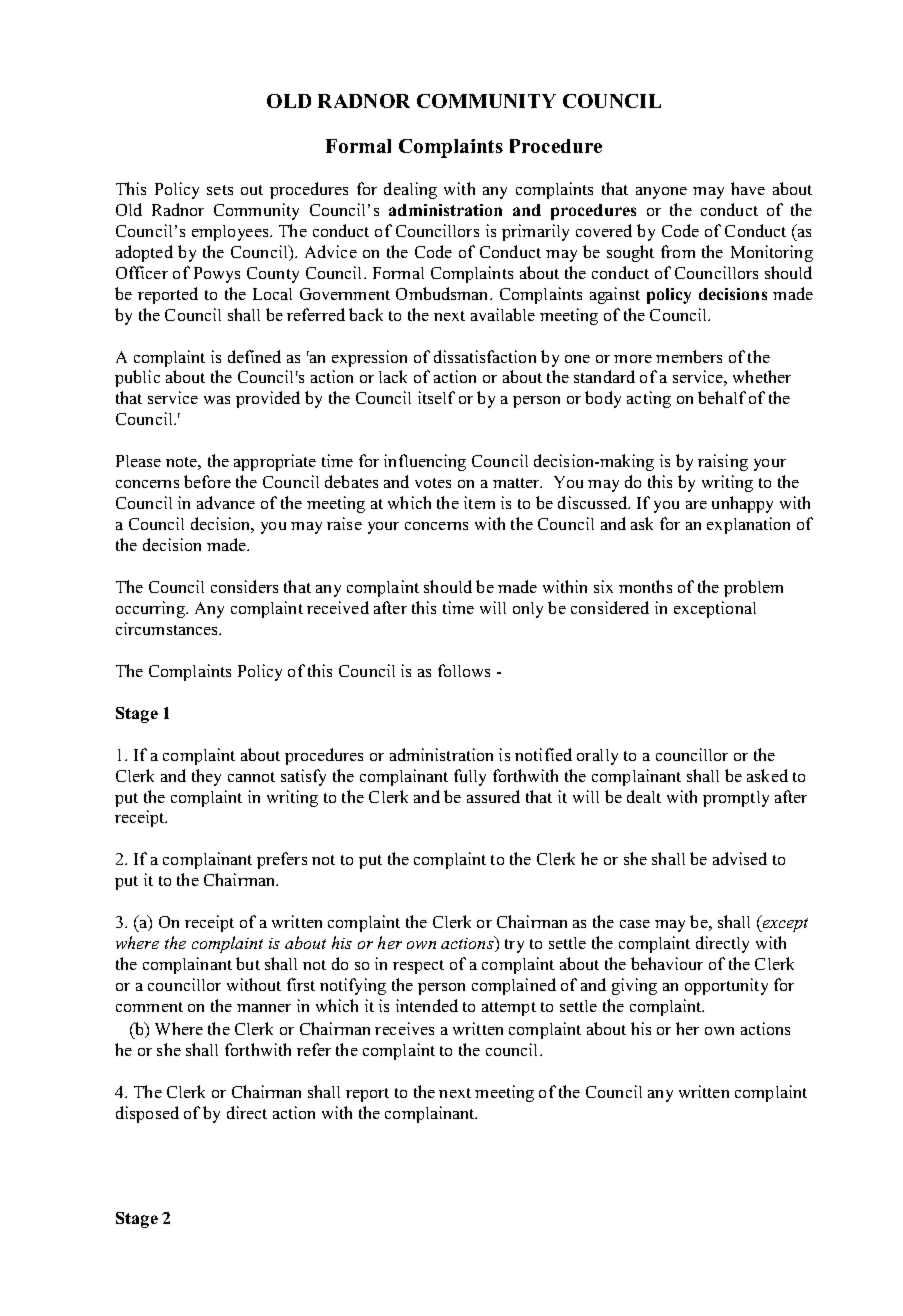 This image has height=1316, width=903. What do you see at coordinates (410, 190) in the image?
I see `dealing` at bounding box center [410, 190].
